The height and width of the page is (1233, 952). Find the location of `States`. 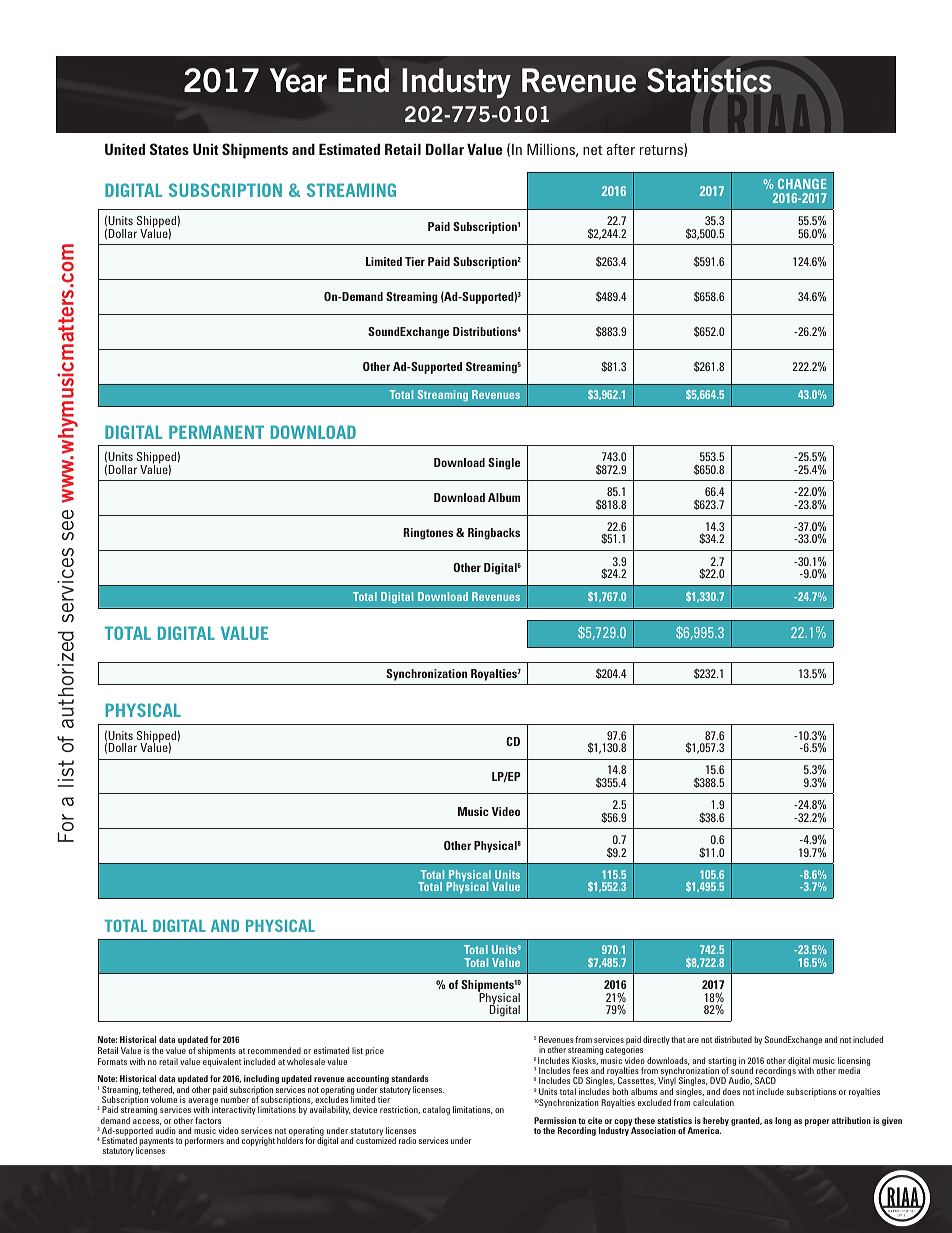

States is located at coordinates (169, 149).
